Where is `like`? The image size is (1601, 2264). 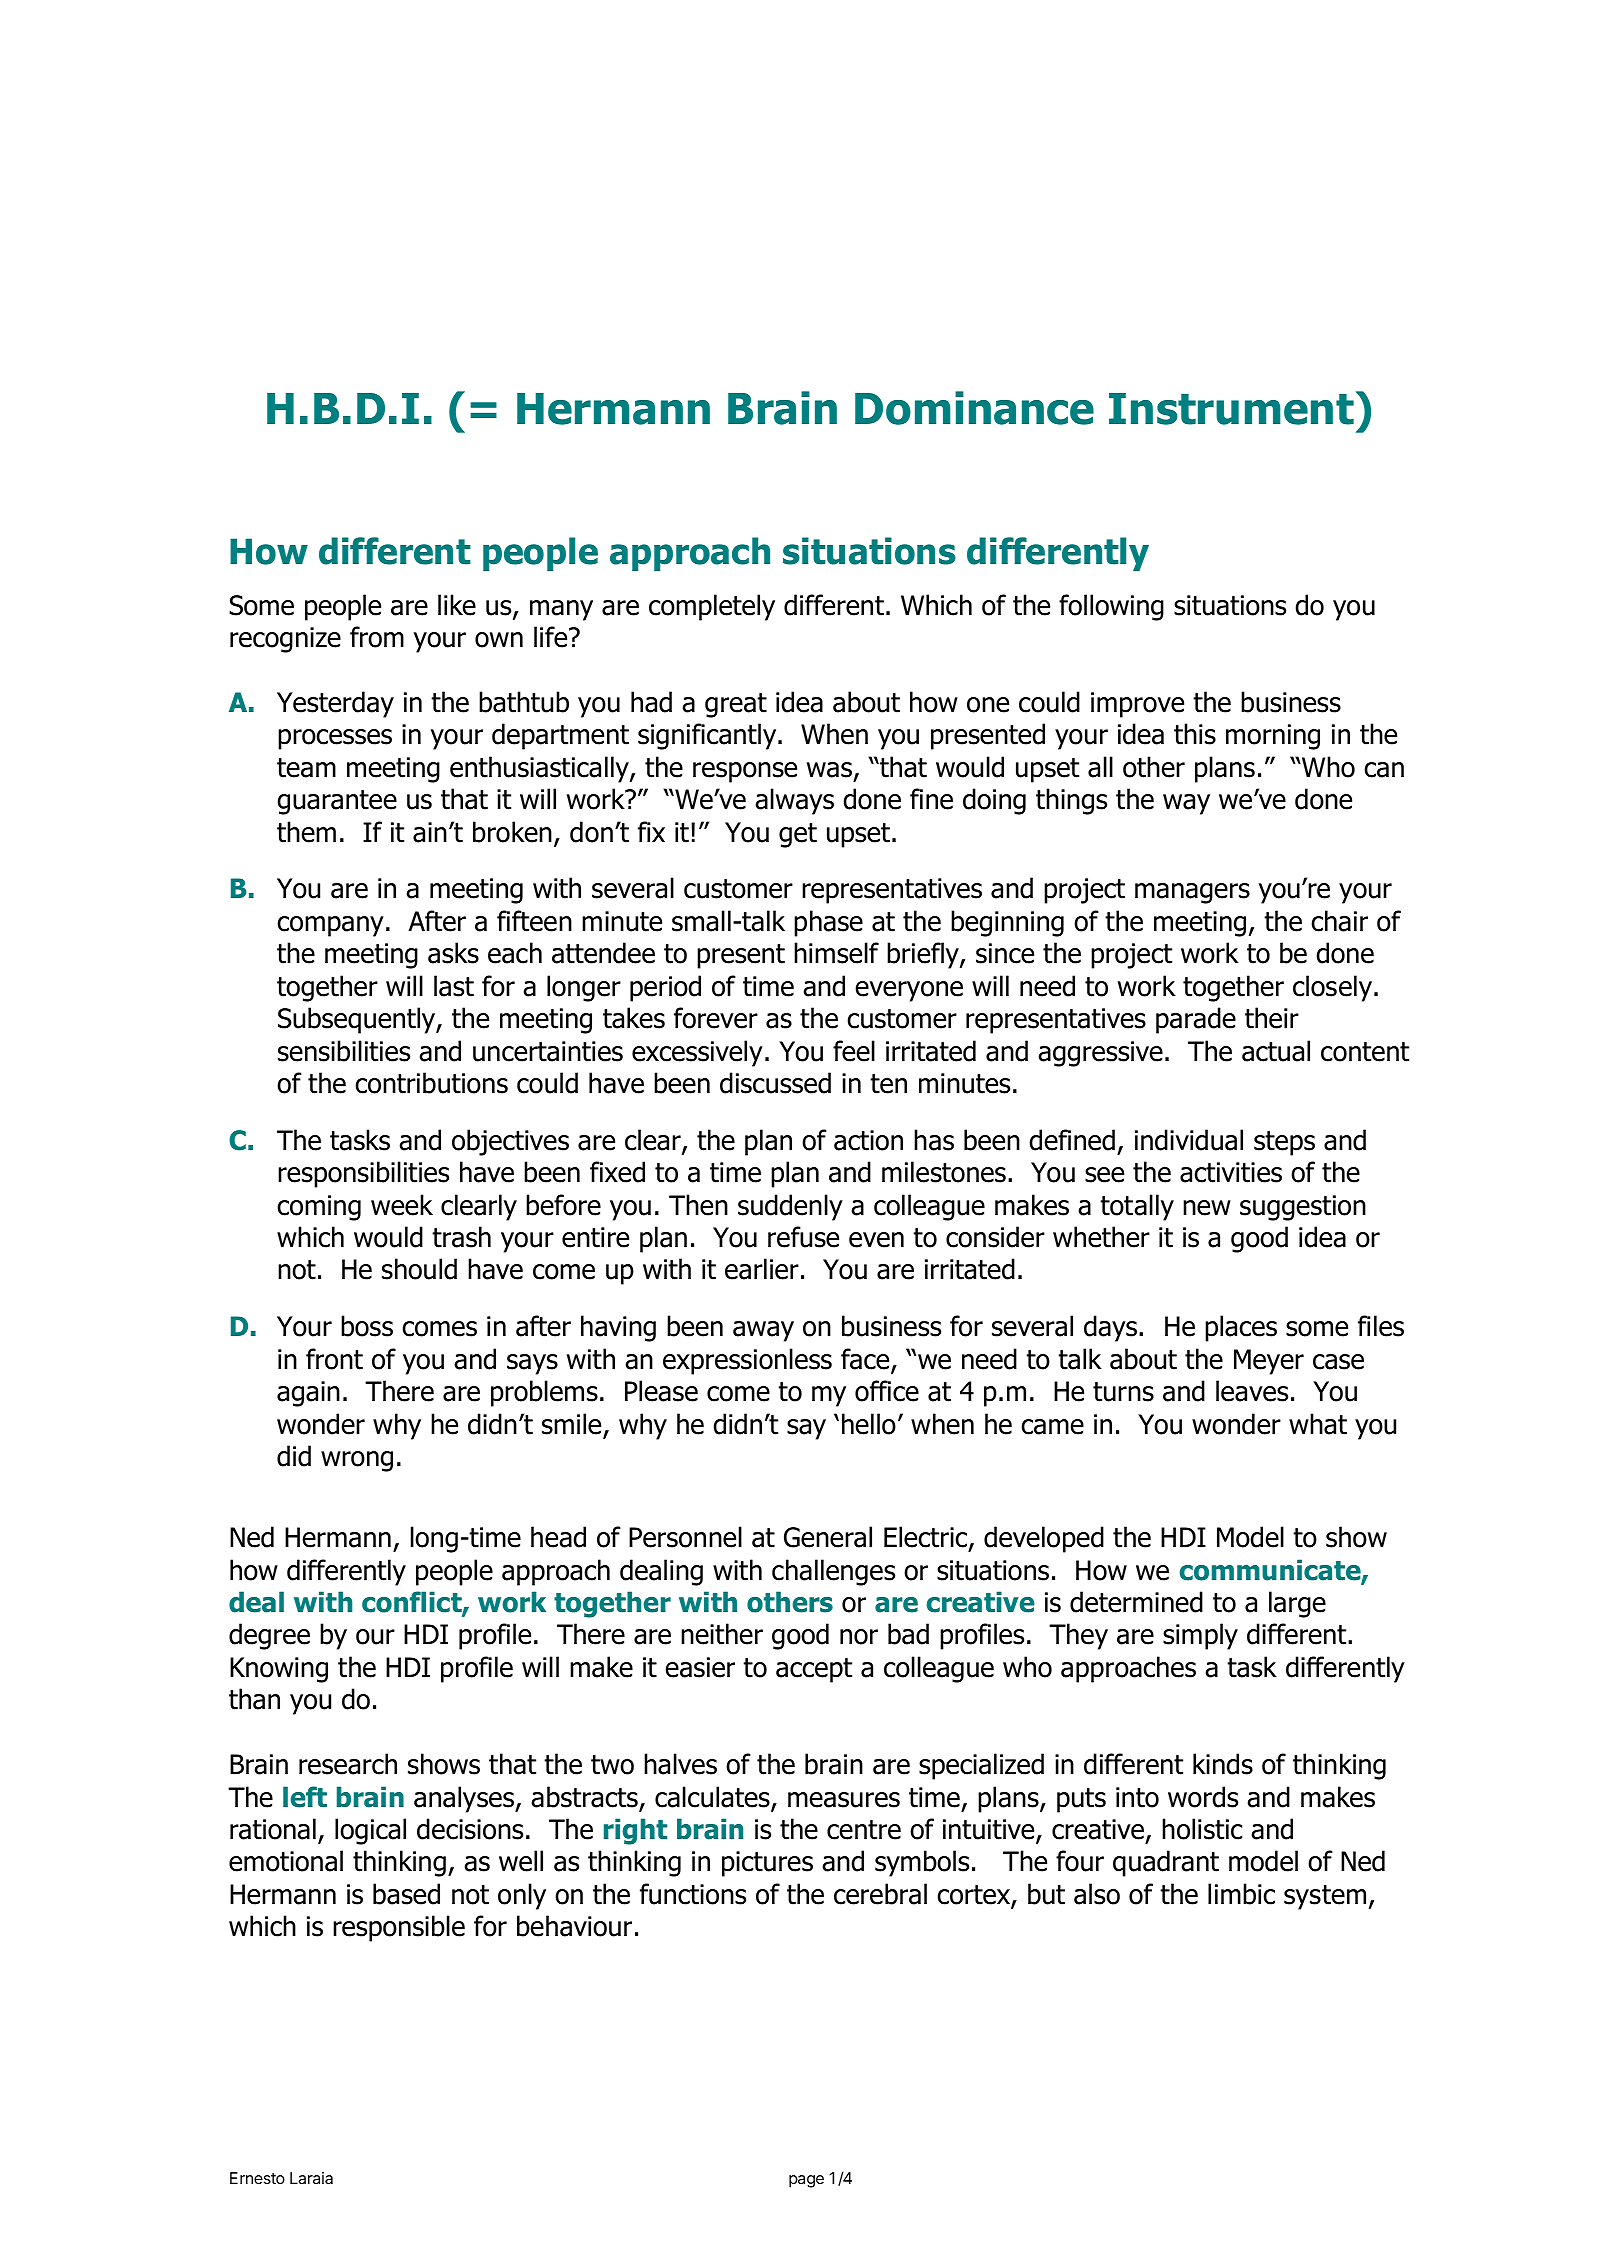
like is located at coordinates (457, 605).
